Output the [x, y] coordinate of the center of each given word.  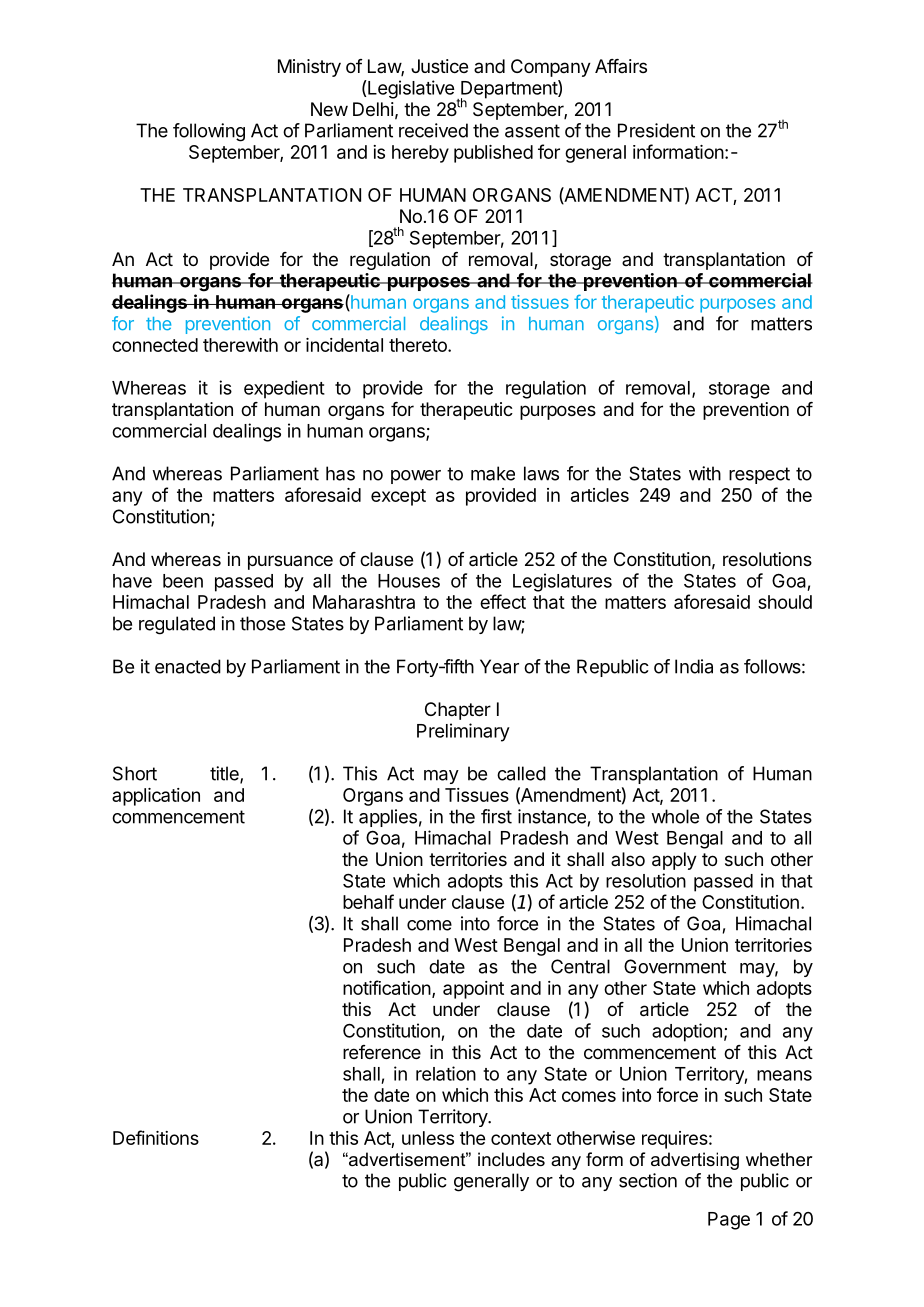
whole [675, 816]
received [433, 130]
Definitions [156, 1137]
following [209, 132]
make [493, 473]
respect [759, 475]
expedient [284, 389]
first [496, 816]
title [225, 774]
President [656, 130]
